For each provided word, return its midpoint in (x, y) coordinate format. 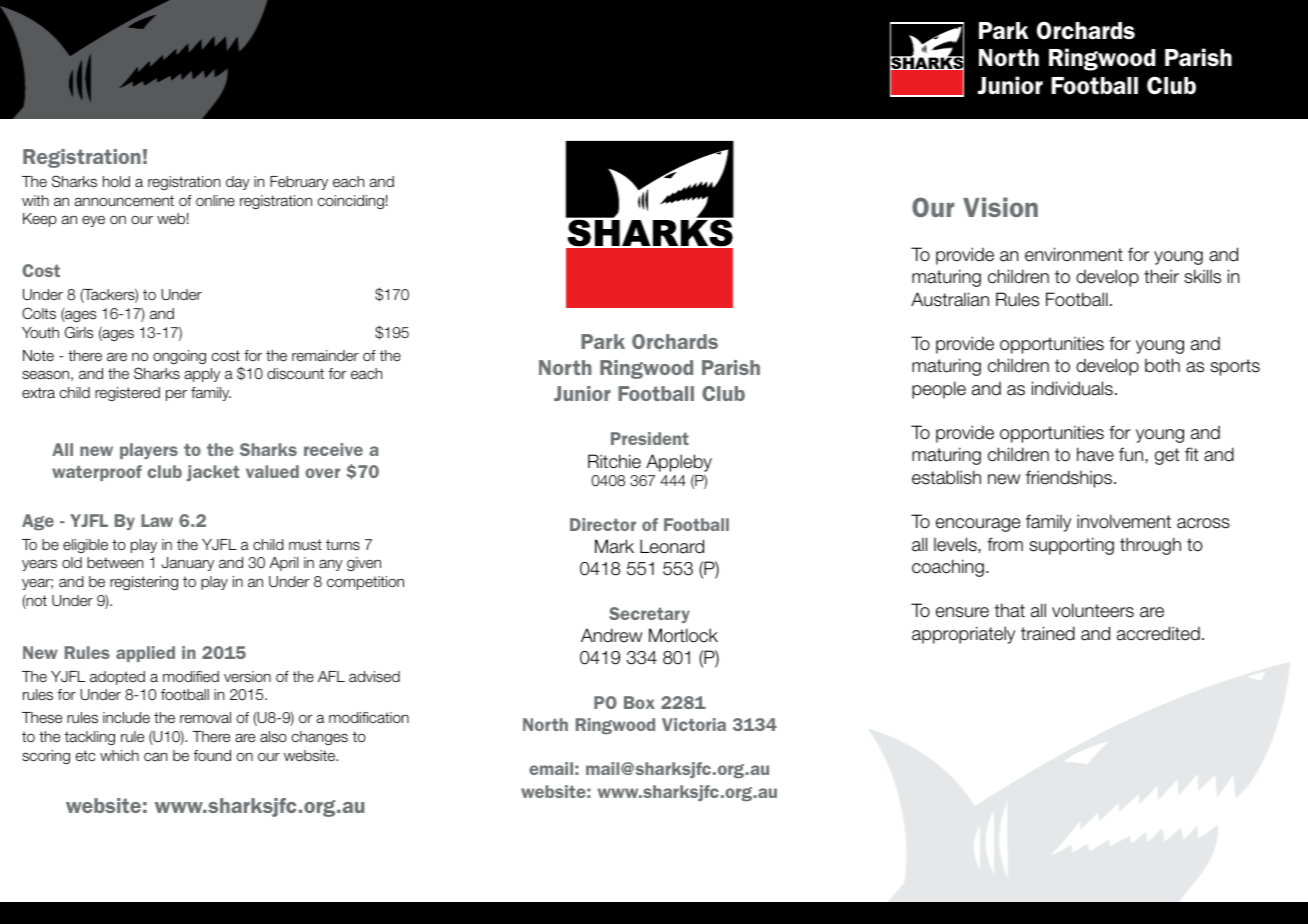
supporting (1071, 546)
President (650, 438)
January (188, 564)
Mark (614, 546)
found (212, 755)
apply (202, 375)
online (215, 200)
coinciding (351, 202)
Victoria (694, 724)
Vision (1000, 207)
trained (1048, 633)
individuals (1072, 388)
